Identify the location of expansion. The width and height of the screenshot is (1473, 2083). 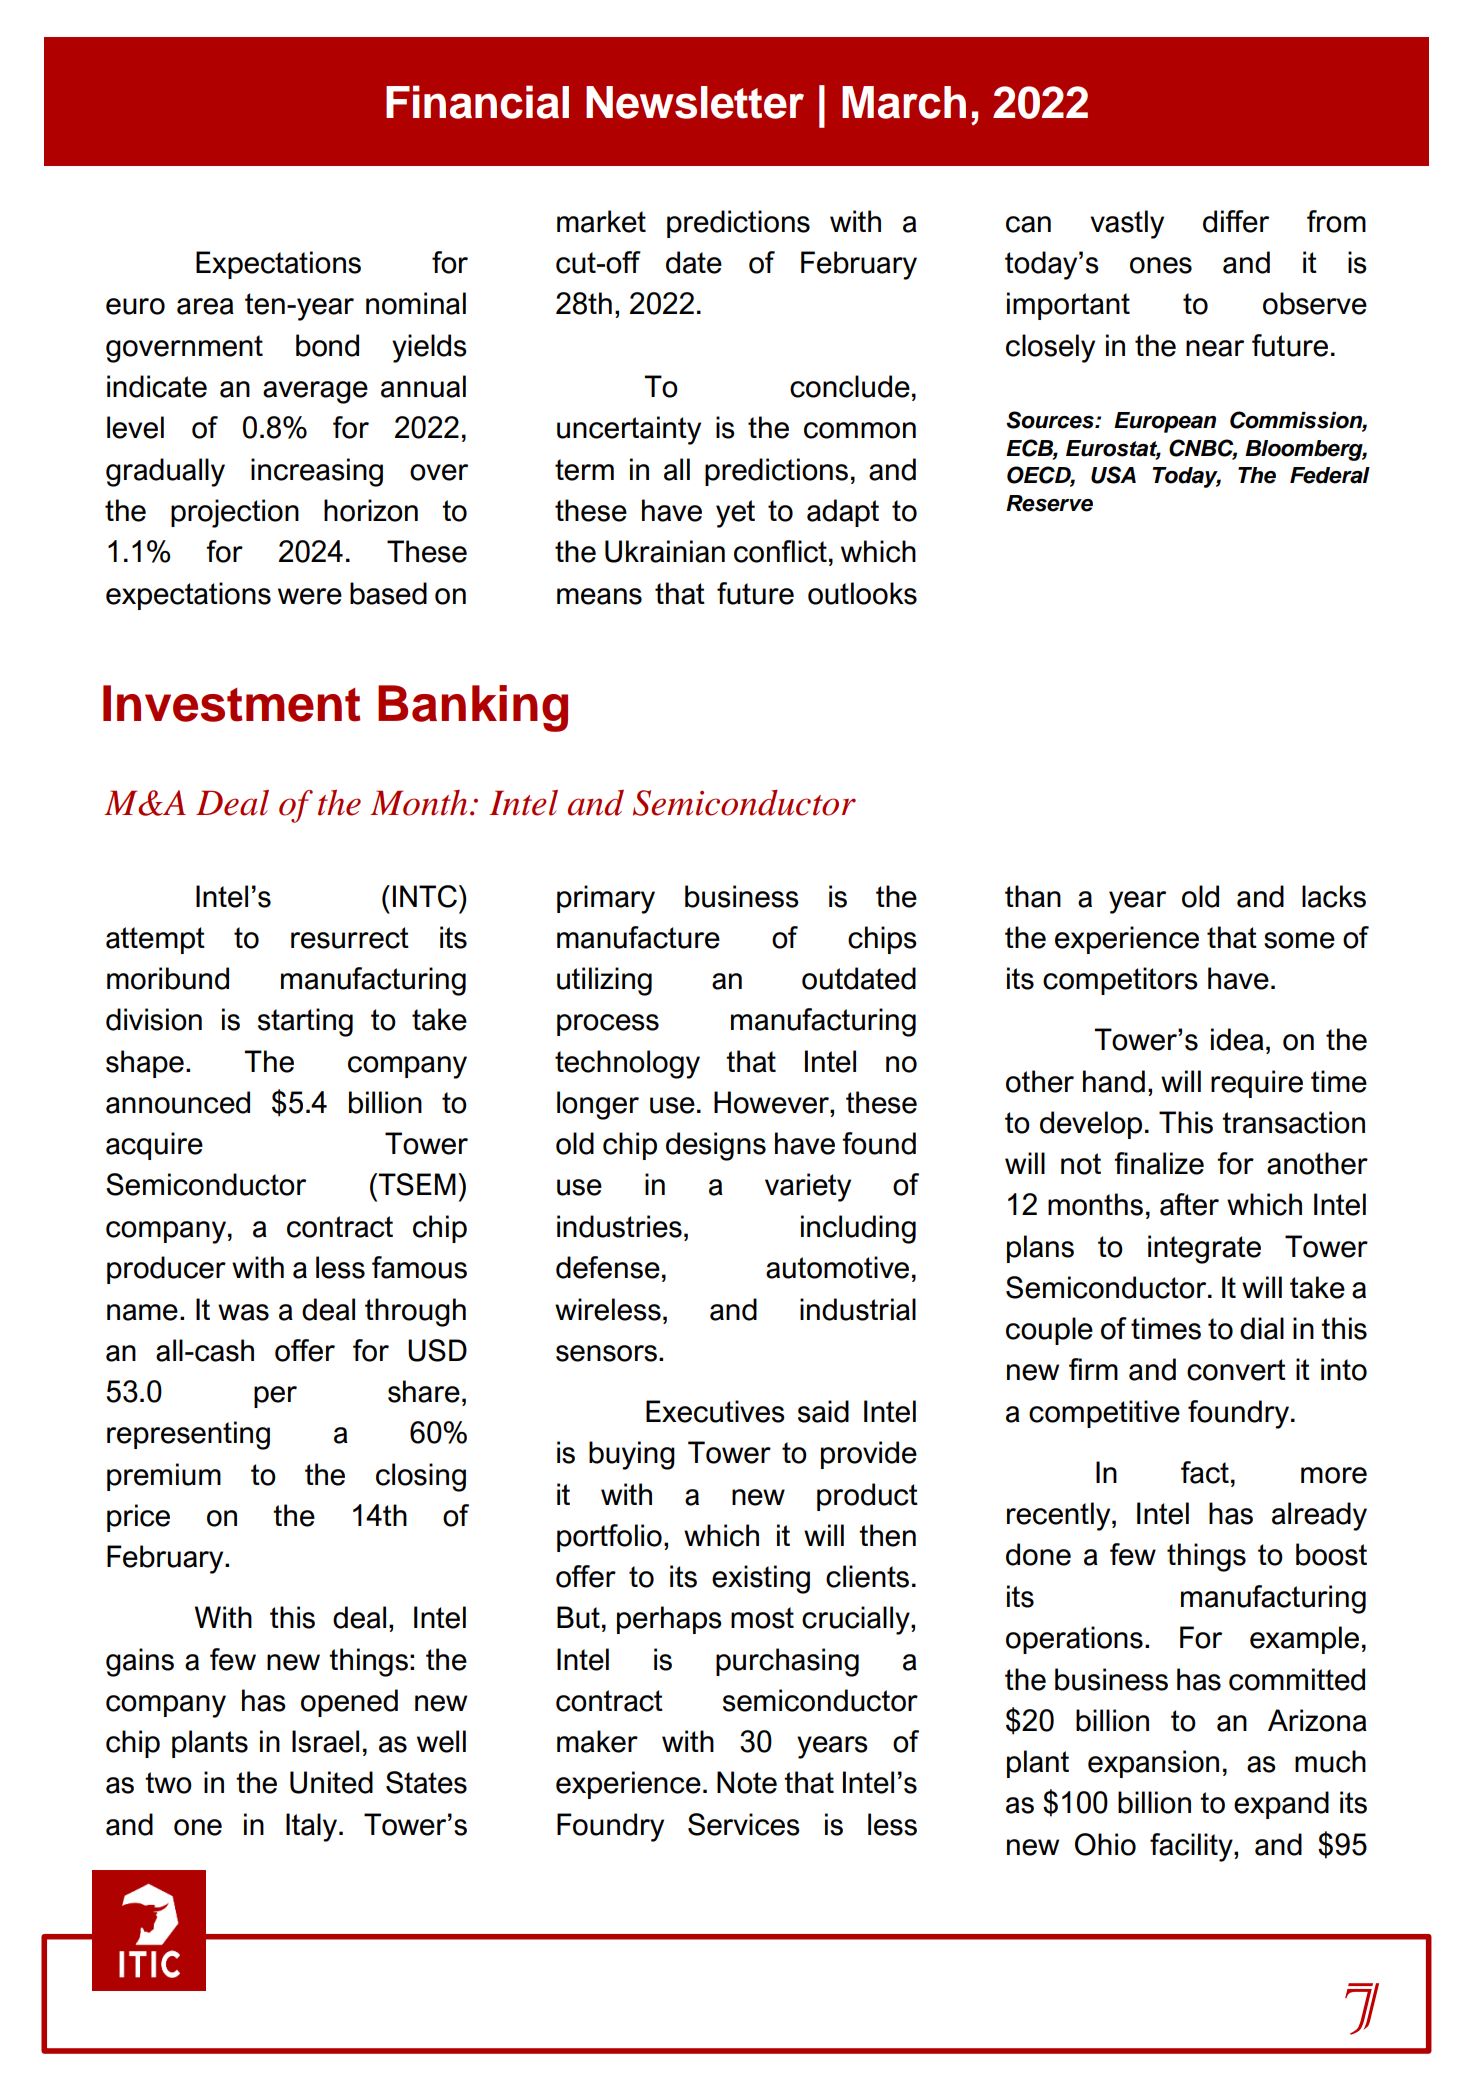
(1153, 1764).
